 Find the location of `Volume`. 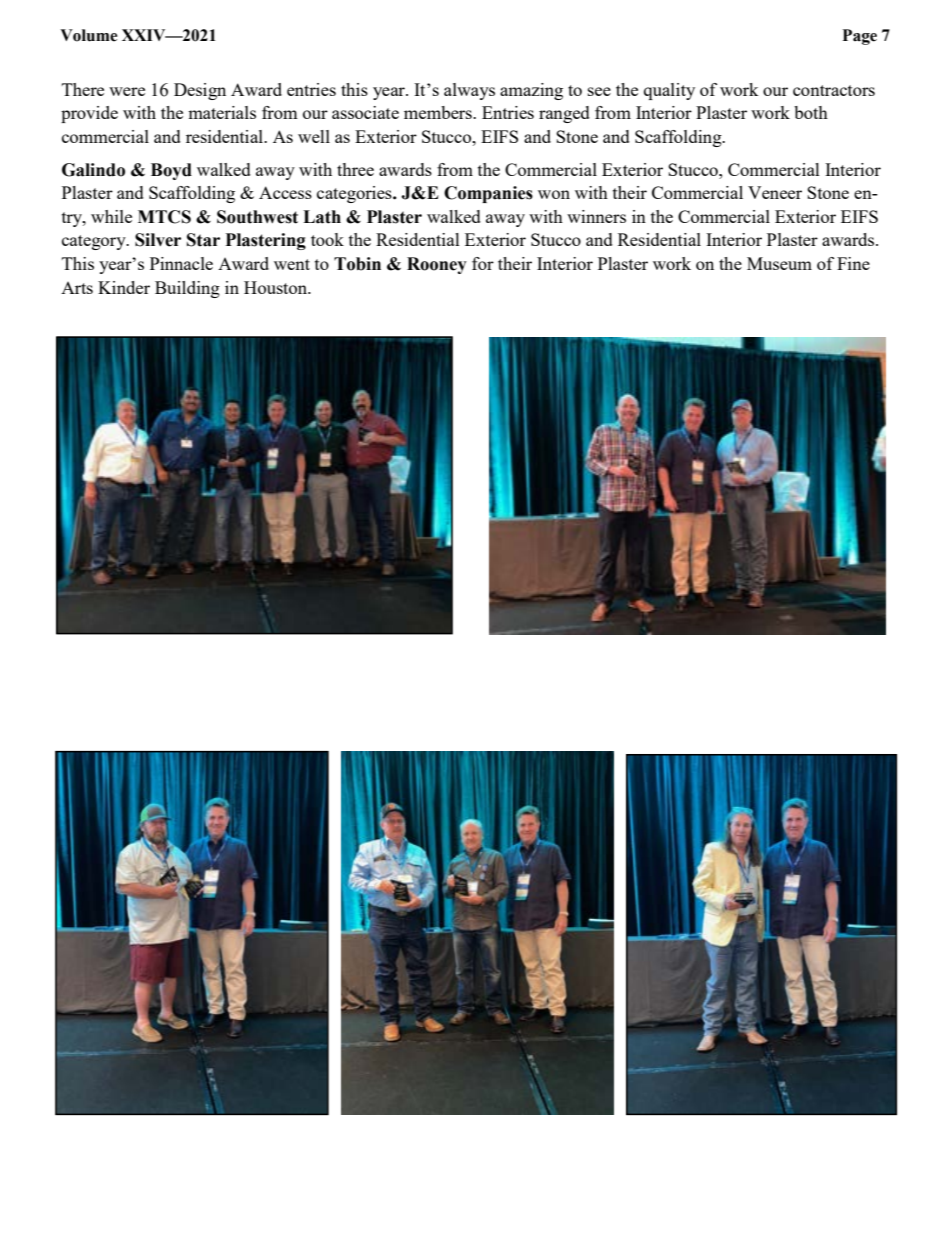

Volume is located at coordinates (89, 35).
